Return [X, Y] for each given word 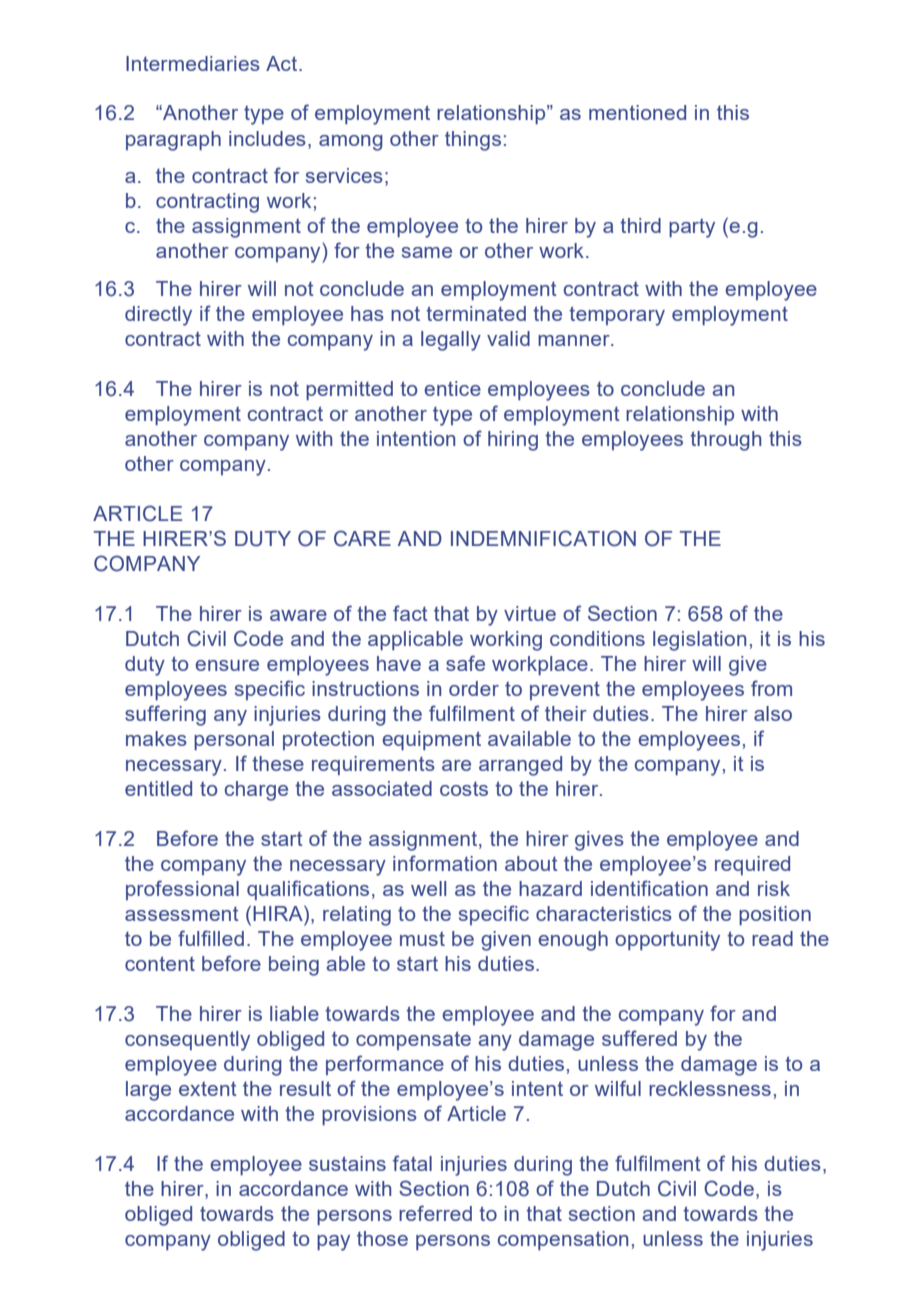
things [473, 141]
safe [465, 663]
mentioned [637, 112]
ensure [227, 665]
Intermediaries [193, 63]
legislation [699, 641]
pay [333, 1243]
